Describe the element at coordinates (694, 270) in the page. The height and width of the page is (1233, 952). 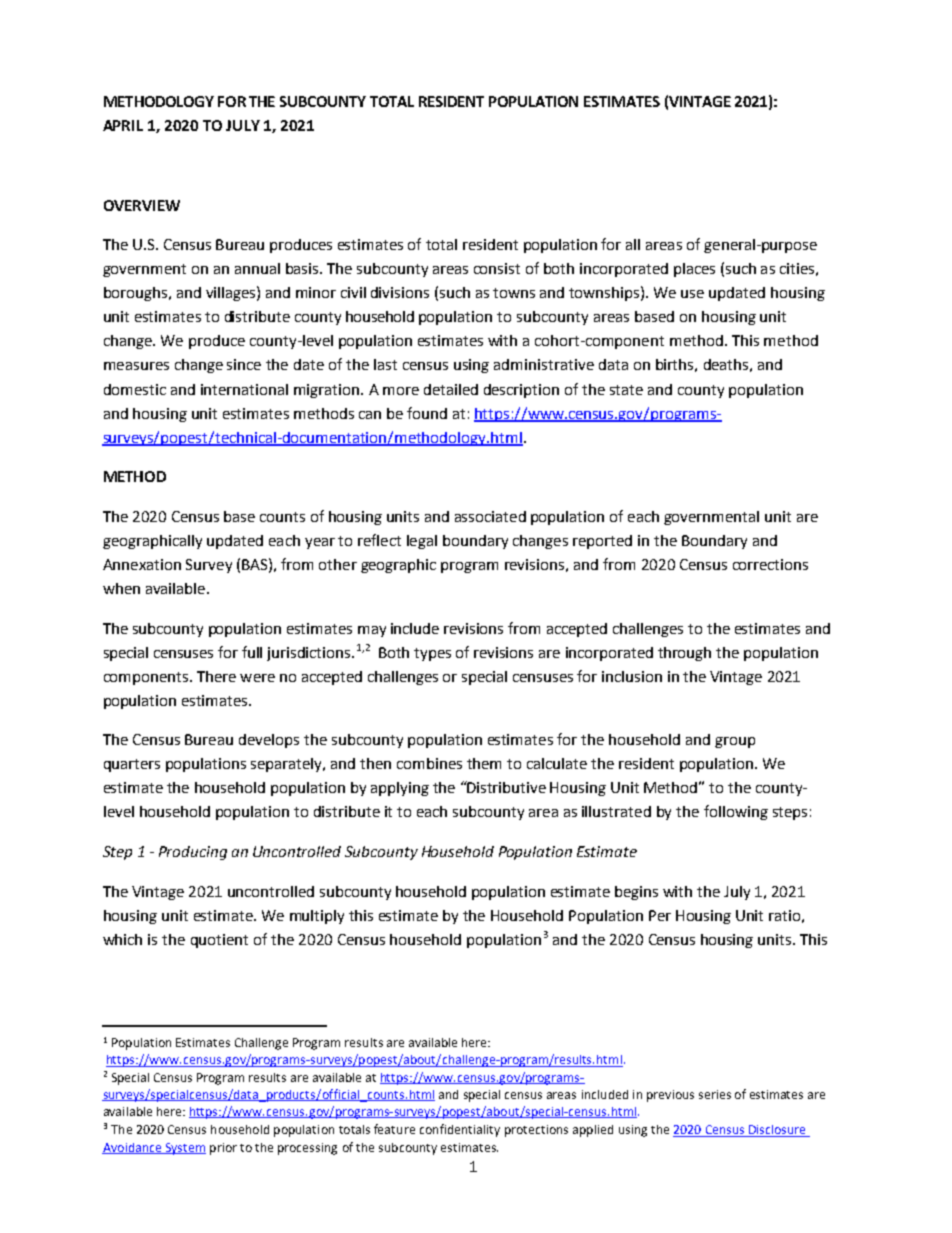
I see `places` at that location.
